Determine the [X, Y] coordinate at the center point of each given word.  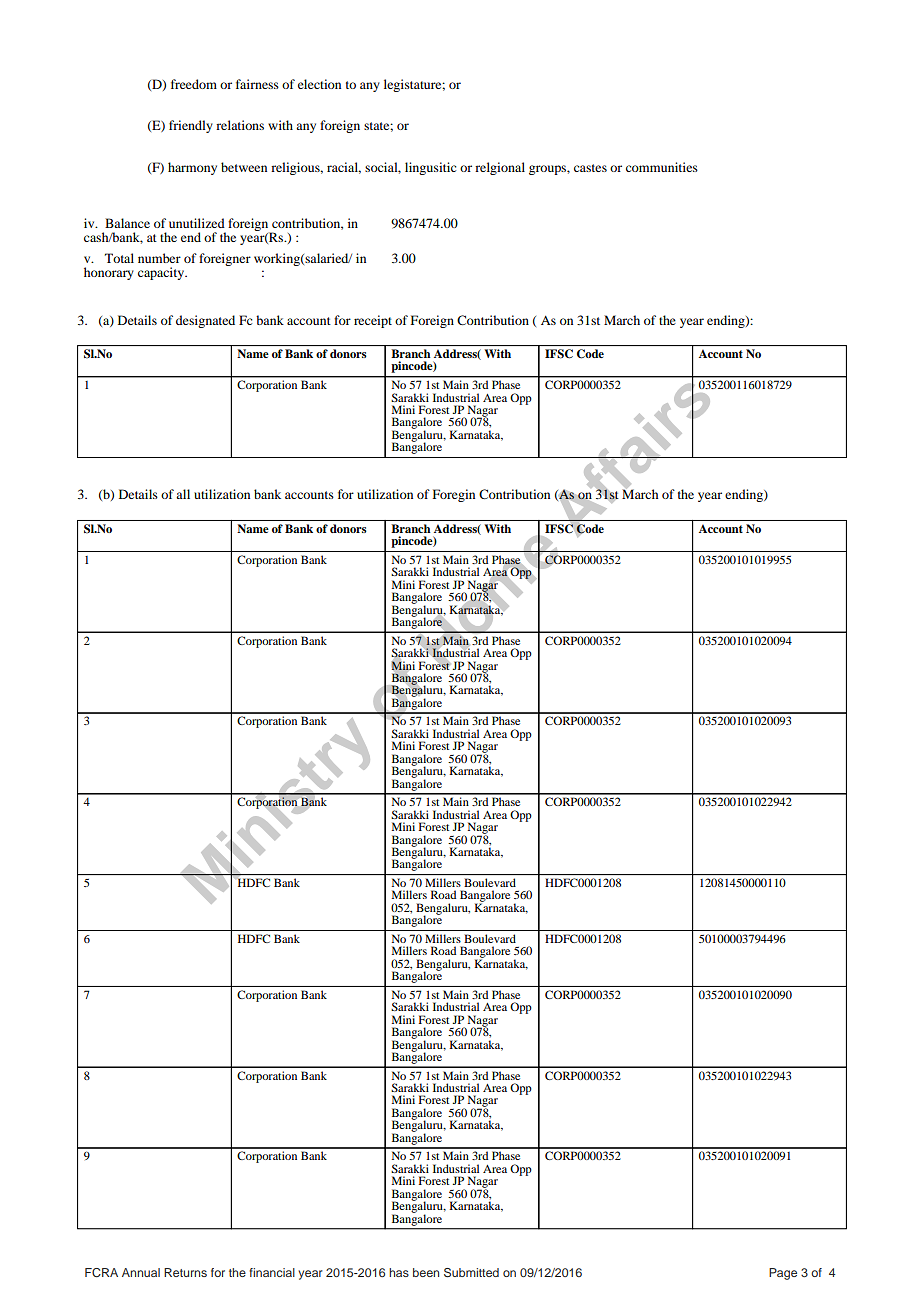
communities [662, 167]
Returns [185, 1272]
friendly [191, 126]
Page [783, 1274]
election [319, 84]
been [426, 1272]
